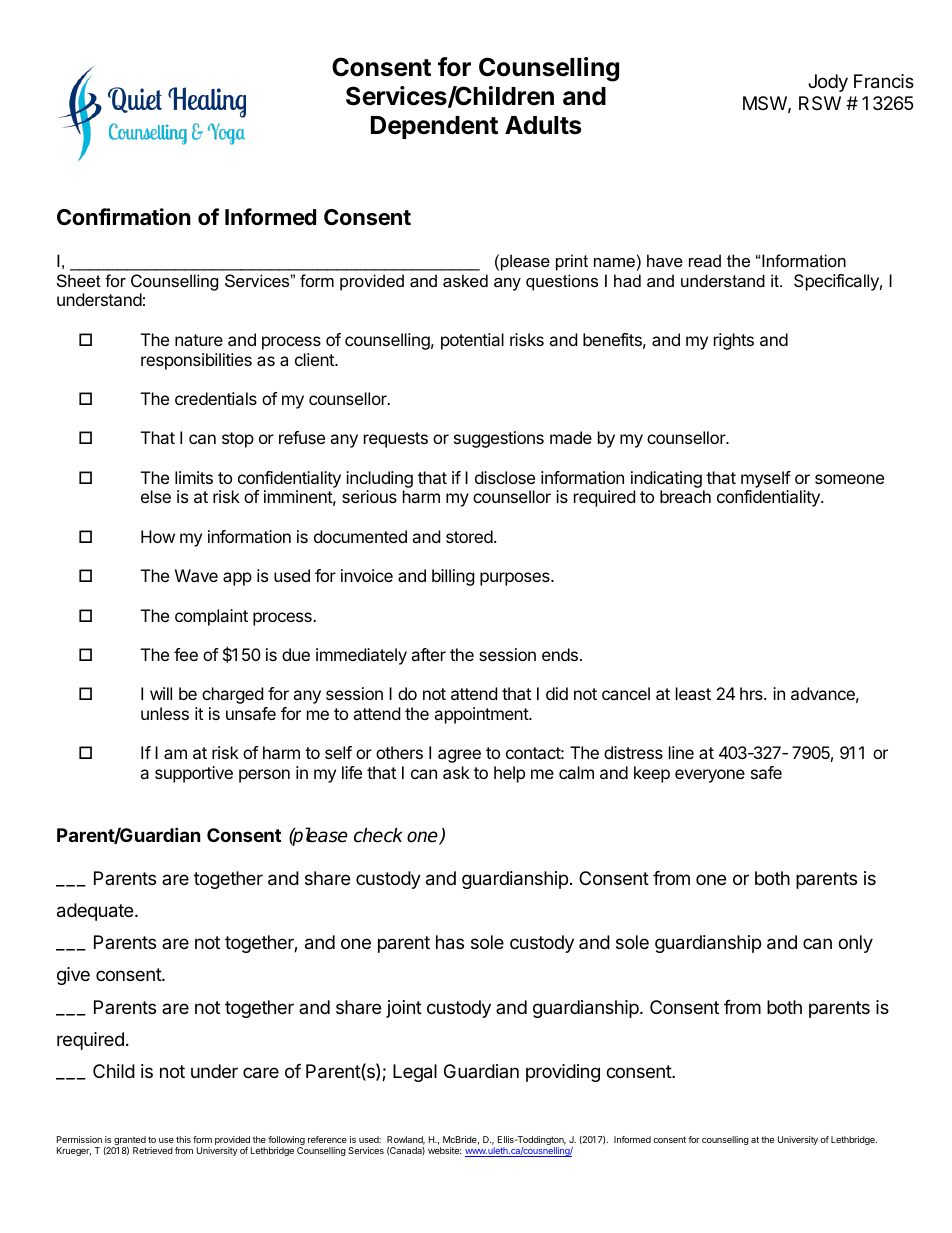 Image resolution: width=952 pixels, height=1233 pixels. I want to click on Confirmation, so click(124, 217).
